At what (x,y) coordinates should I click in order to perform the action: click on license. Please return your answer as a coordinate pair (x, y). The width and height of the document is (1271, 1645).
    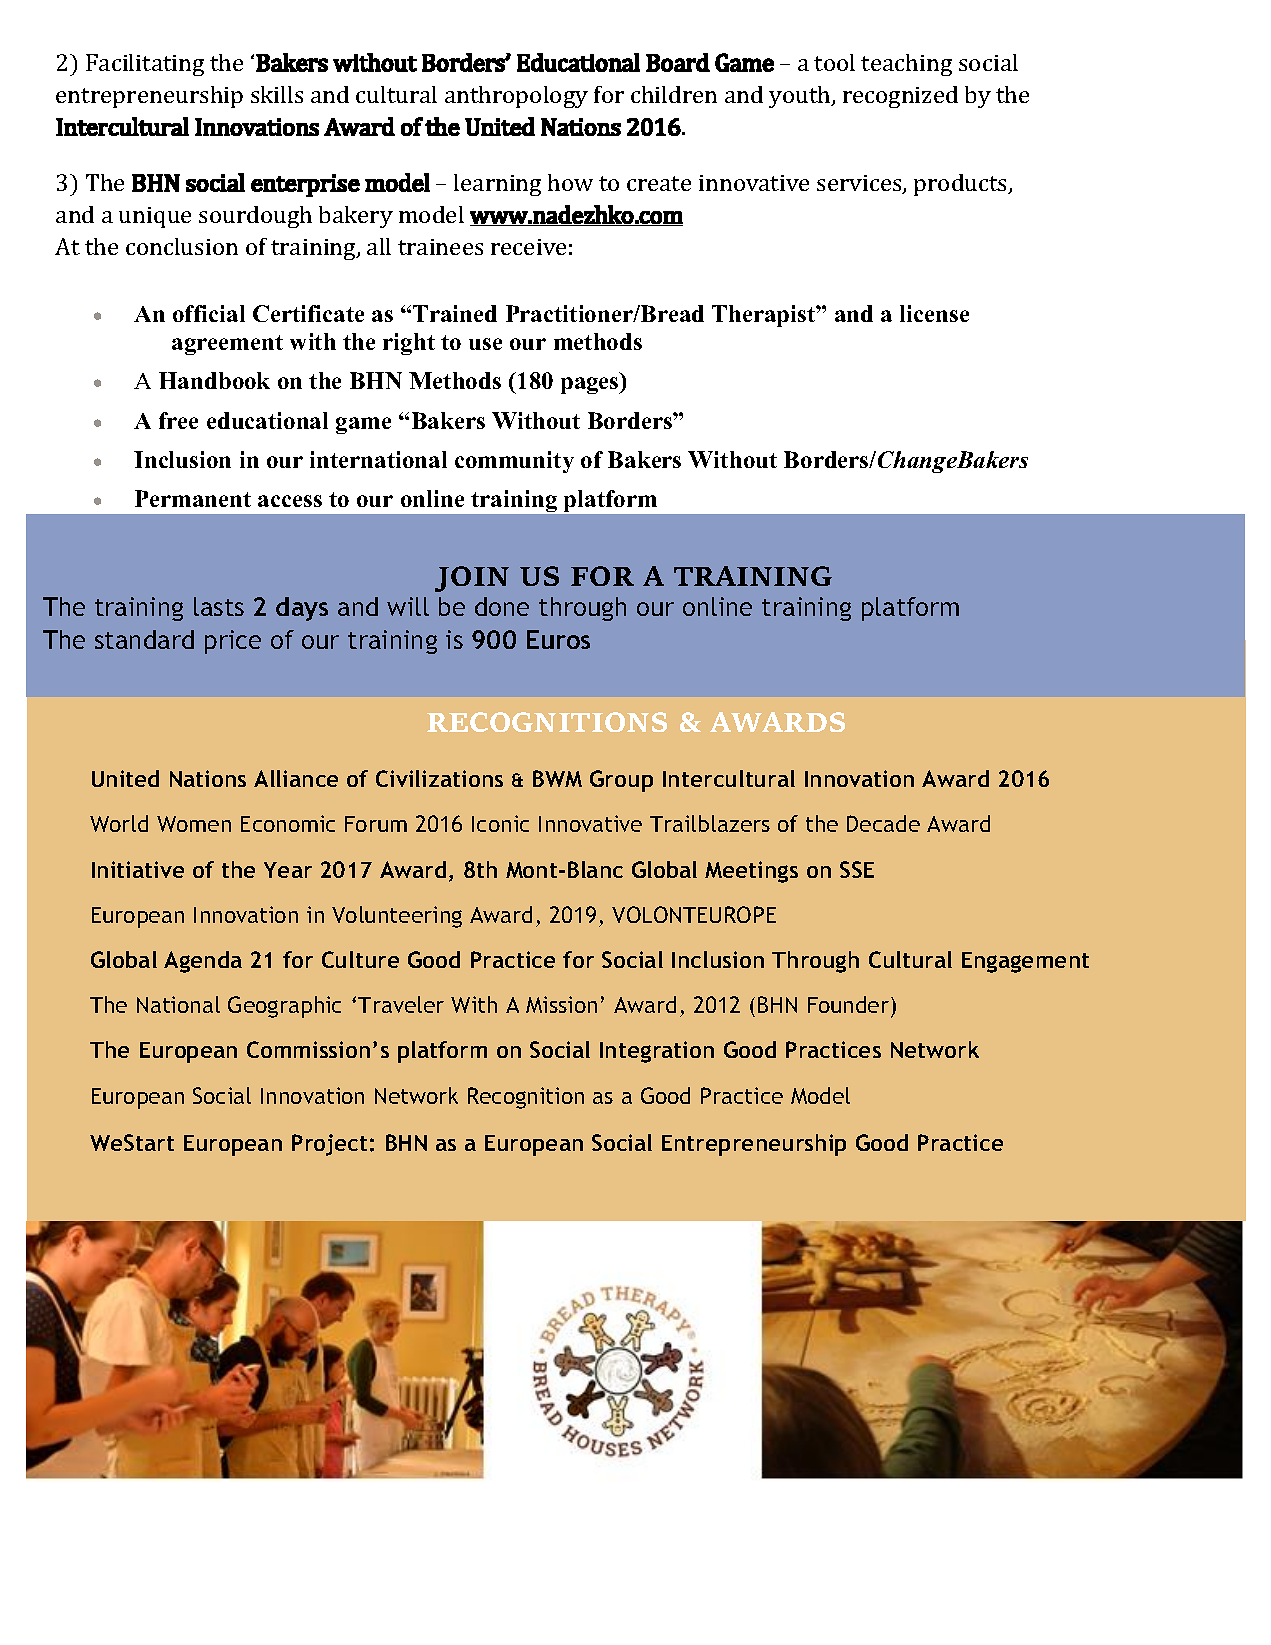
    Looking at the image, I should click on (934, 313).
